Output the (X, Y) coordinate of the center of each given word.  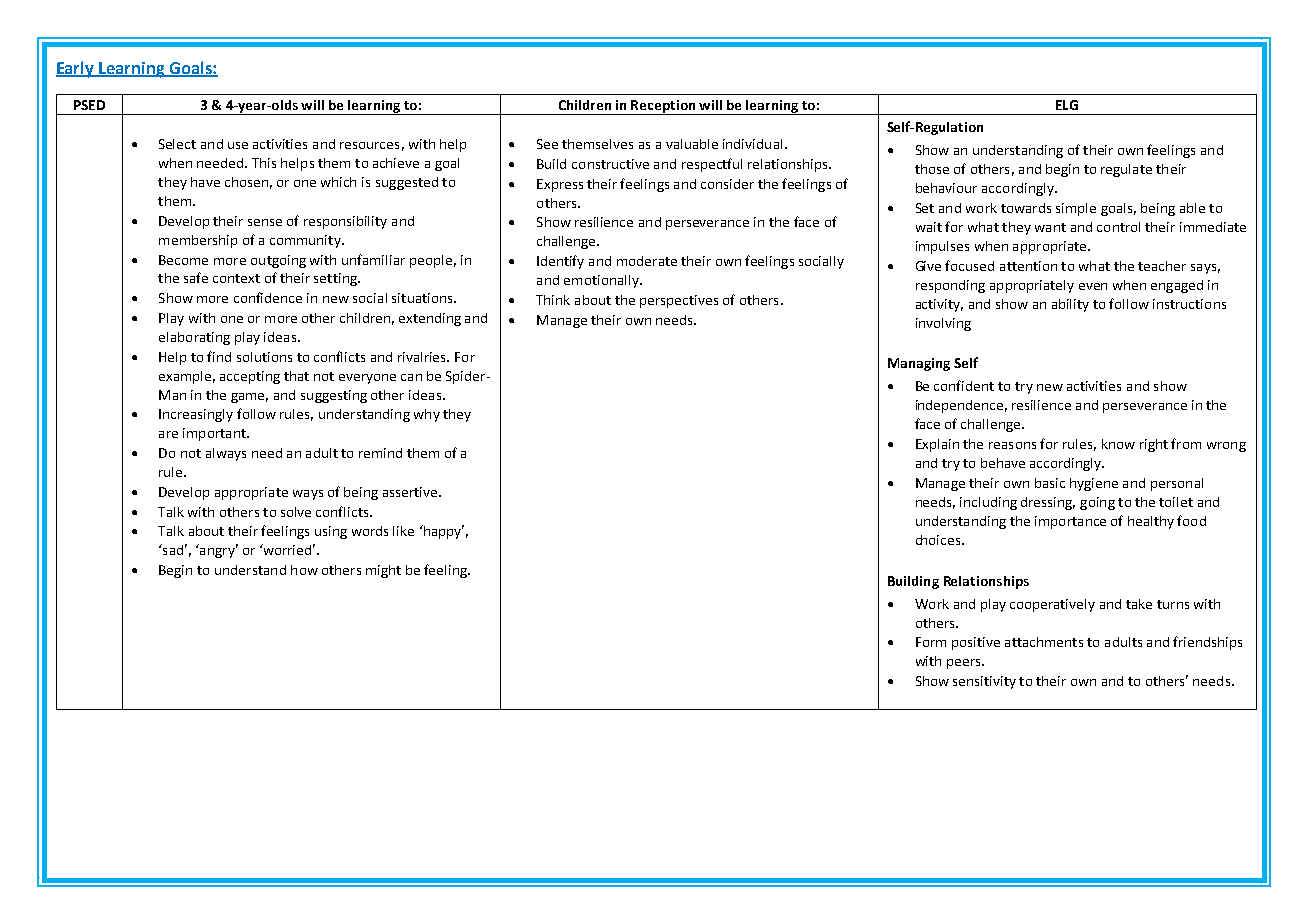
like (403, 531)
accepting (250, 377)
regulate (1126, 170)
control (1118, 227)
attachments (1044, 642)
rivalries (423, 357)
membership (198, 241)
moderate (647, 261)
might (383, 571)
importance (1070, 522)
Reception (664, 107)
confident (964, 385)
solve (296, 512)
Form (931, 642)
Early (76, 69)
